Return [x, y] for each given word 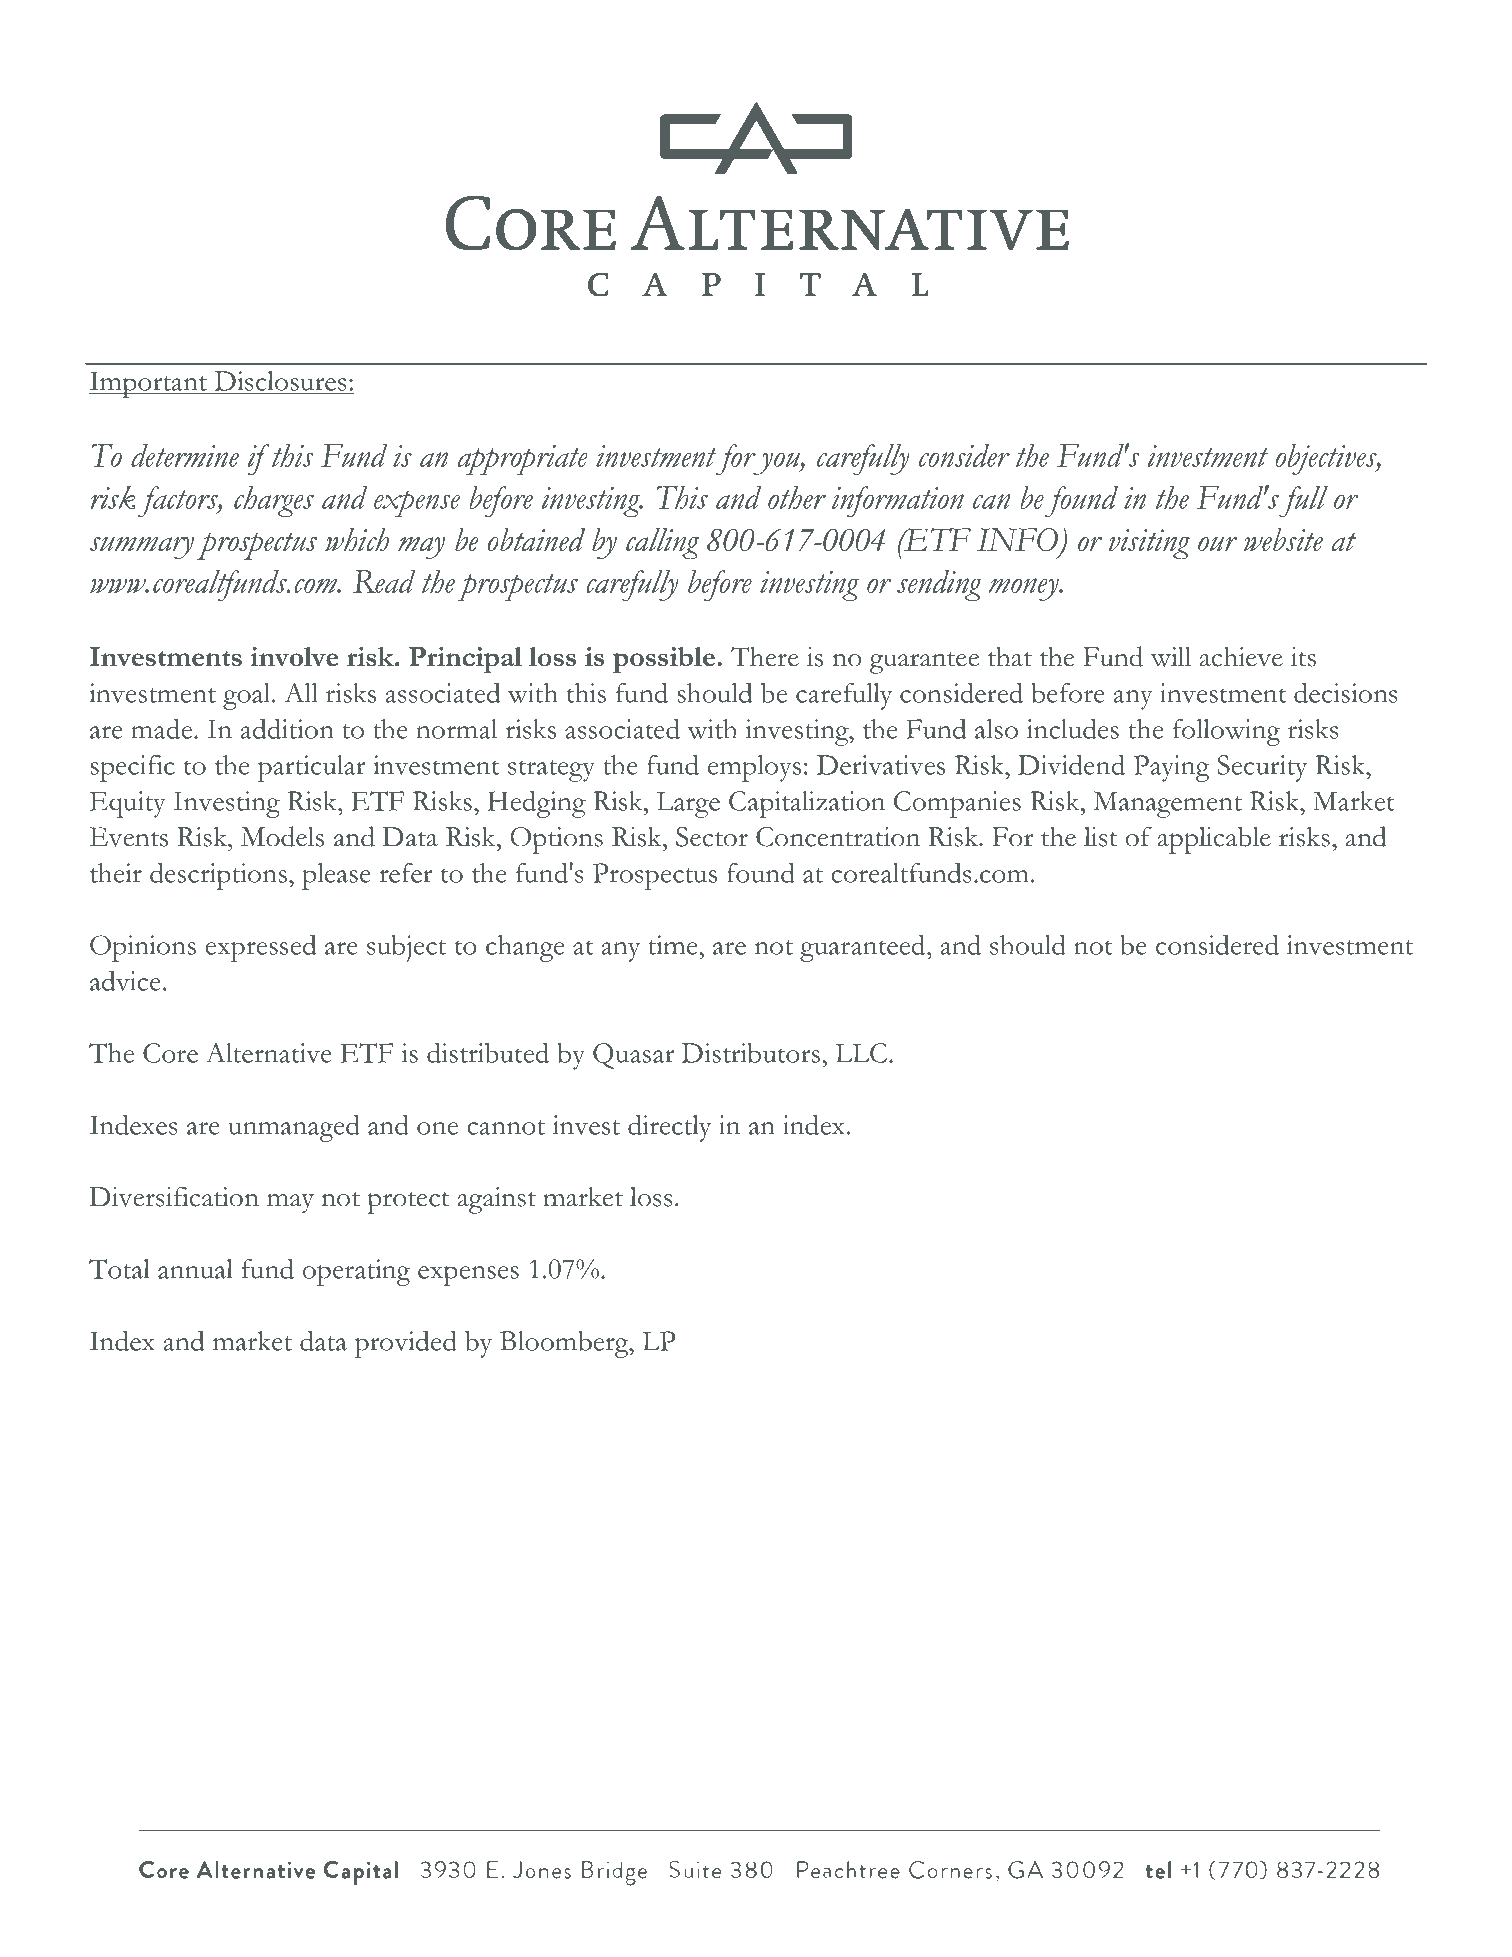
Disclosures [280, 382]
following [1226, 732]
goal [248, 696]
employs [754, 768]
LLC [861, 1053]
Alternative [269, 1053]
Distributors [751, 1053]
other [797, 497]
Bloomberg [565, 1344]
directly [669, 1128]
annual [195, 1269]
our [1217, 544]
